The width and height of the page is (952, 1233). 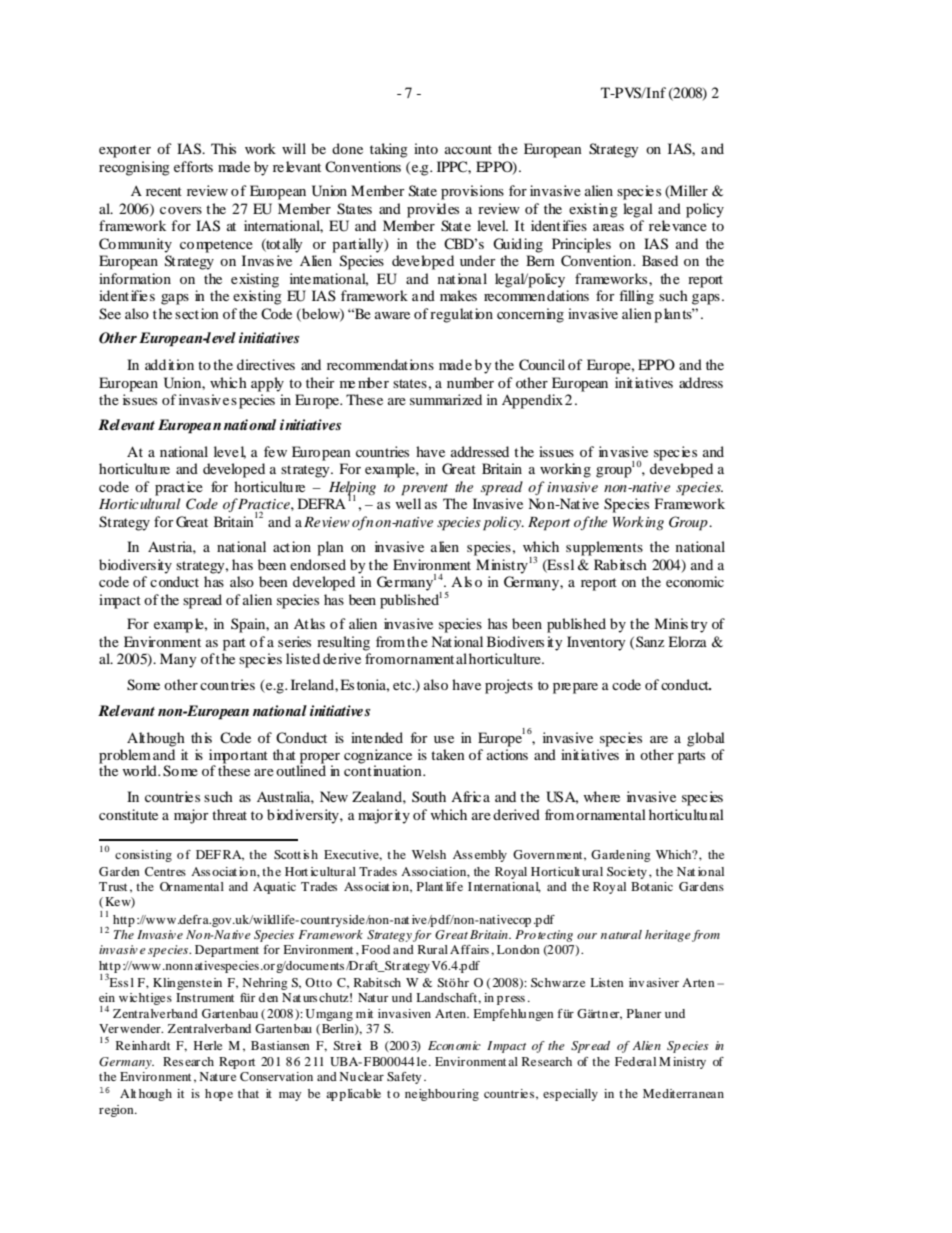 I want to click on areas, so click(x=608, y=227).
